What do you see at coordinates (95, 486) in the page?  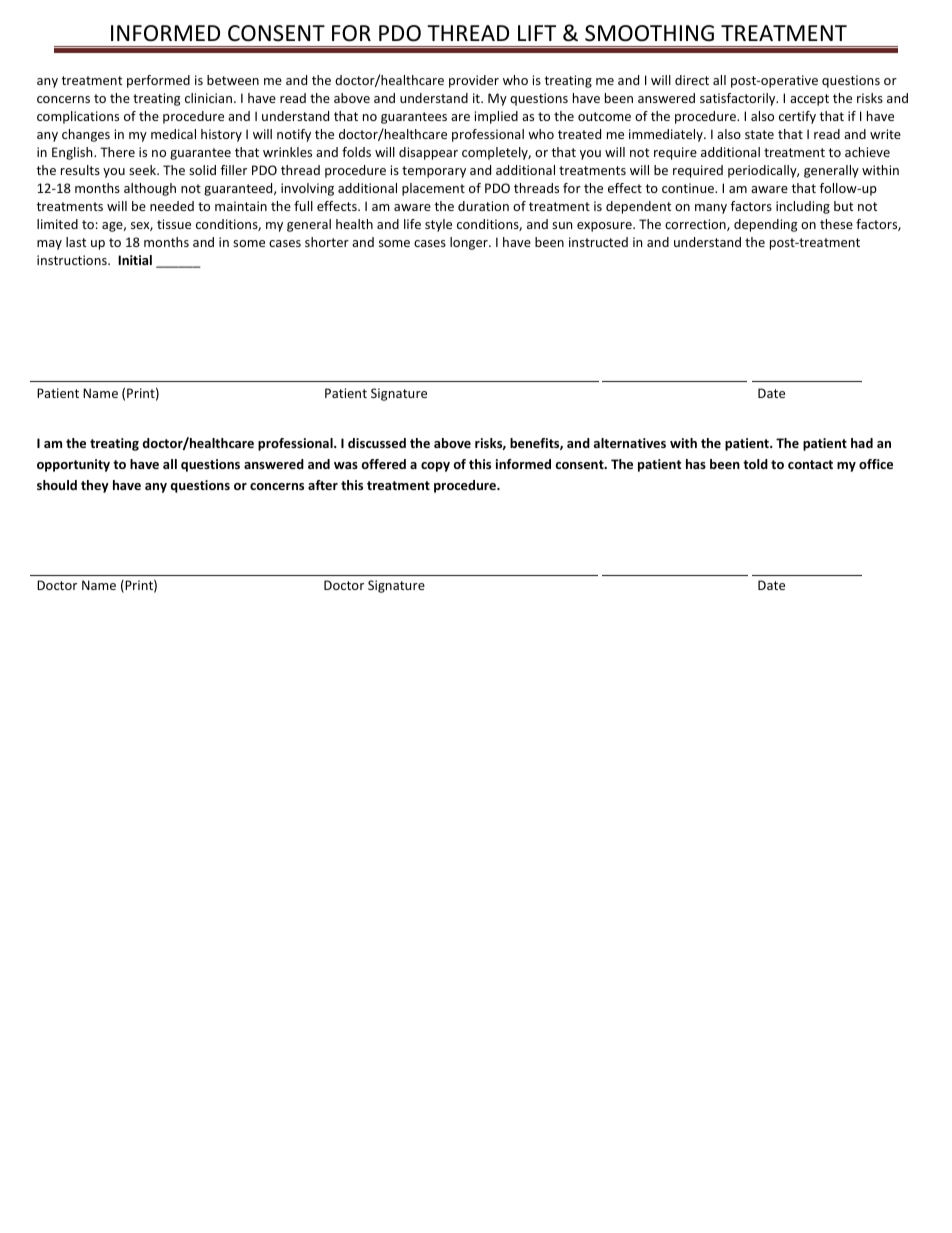 I see `they` at bounding box center [95, 486].
